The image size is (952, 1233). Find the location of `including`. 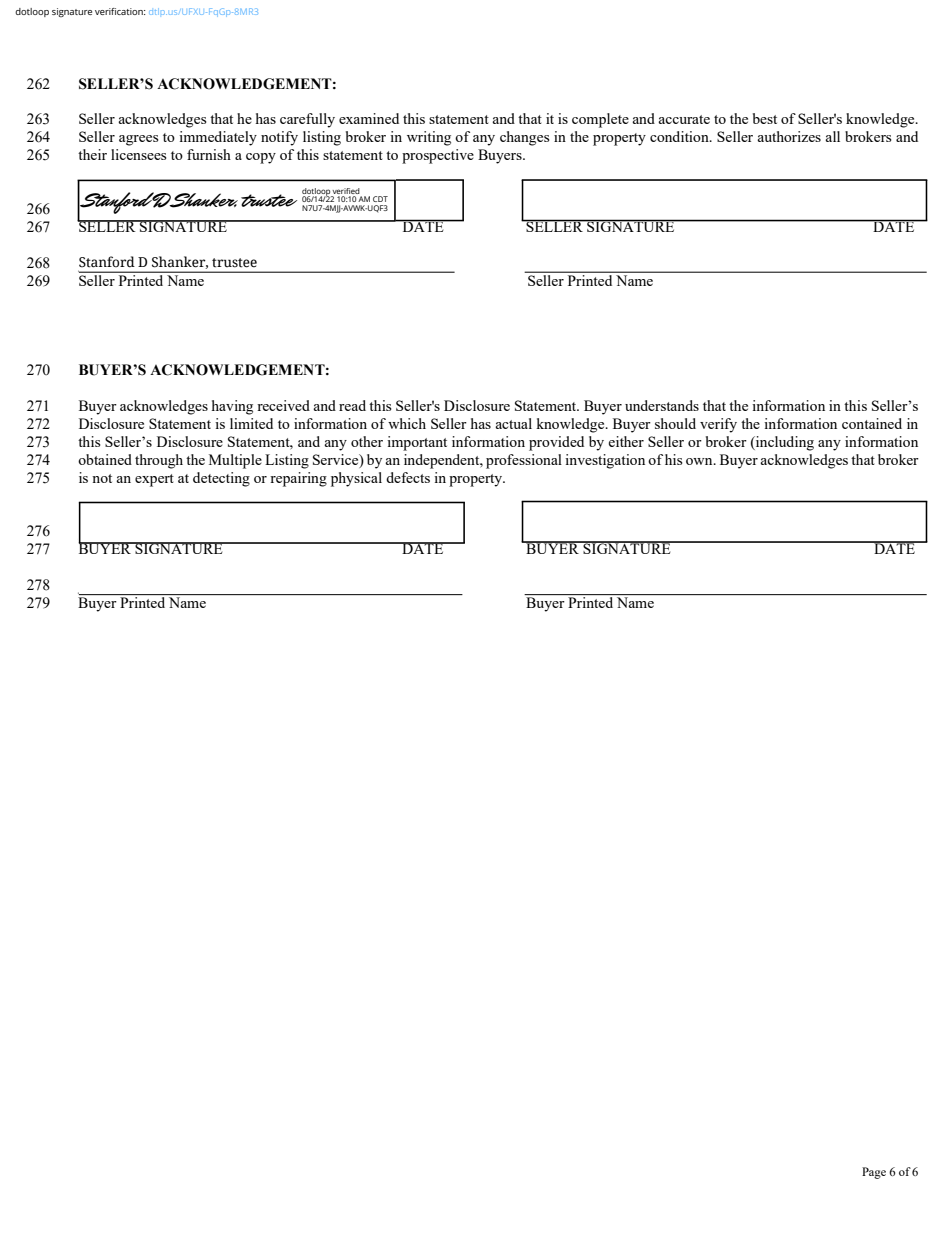

including is located at coordinates (784, 443).
